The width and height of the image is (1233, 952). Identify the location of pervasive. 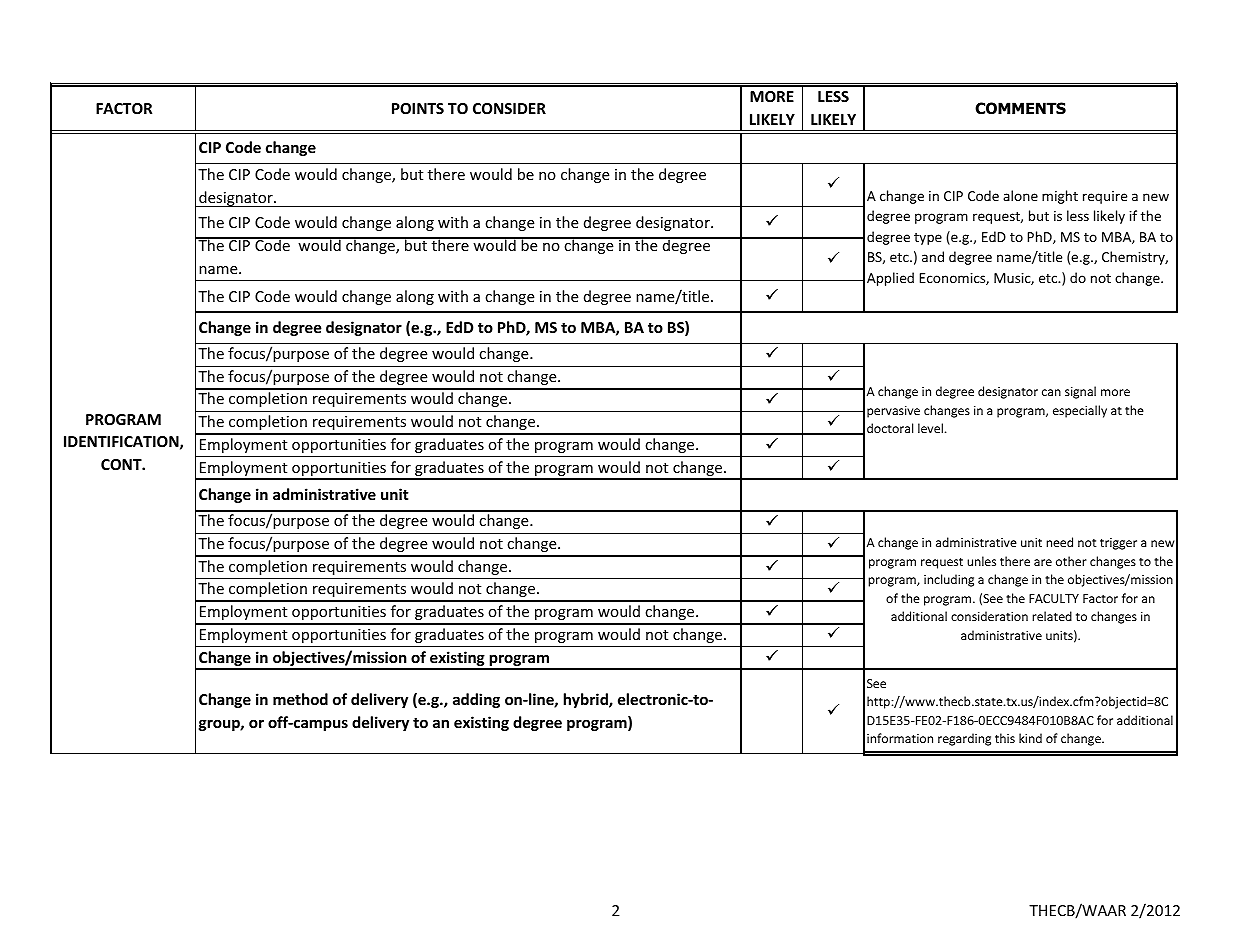
(893, 412).
